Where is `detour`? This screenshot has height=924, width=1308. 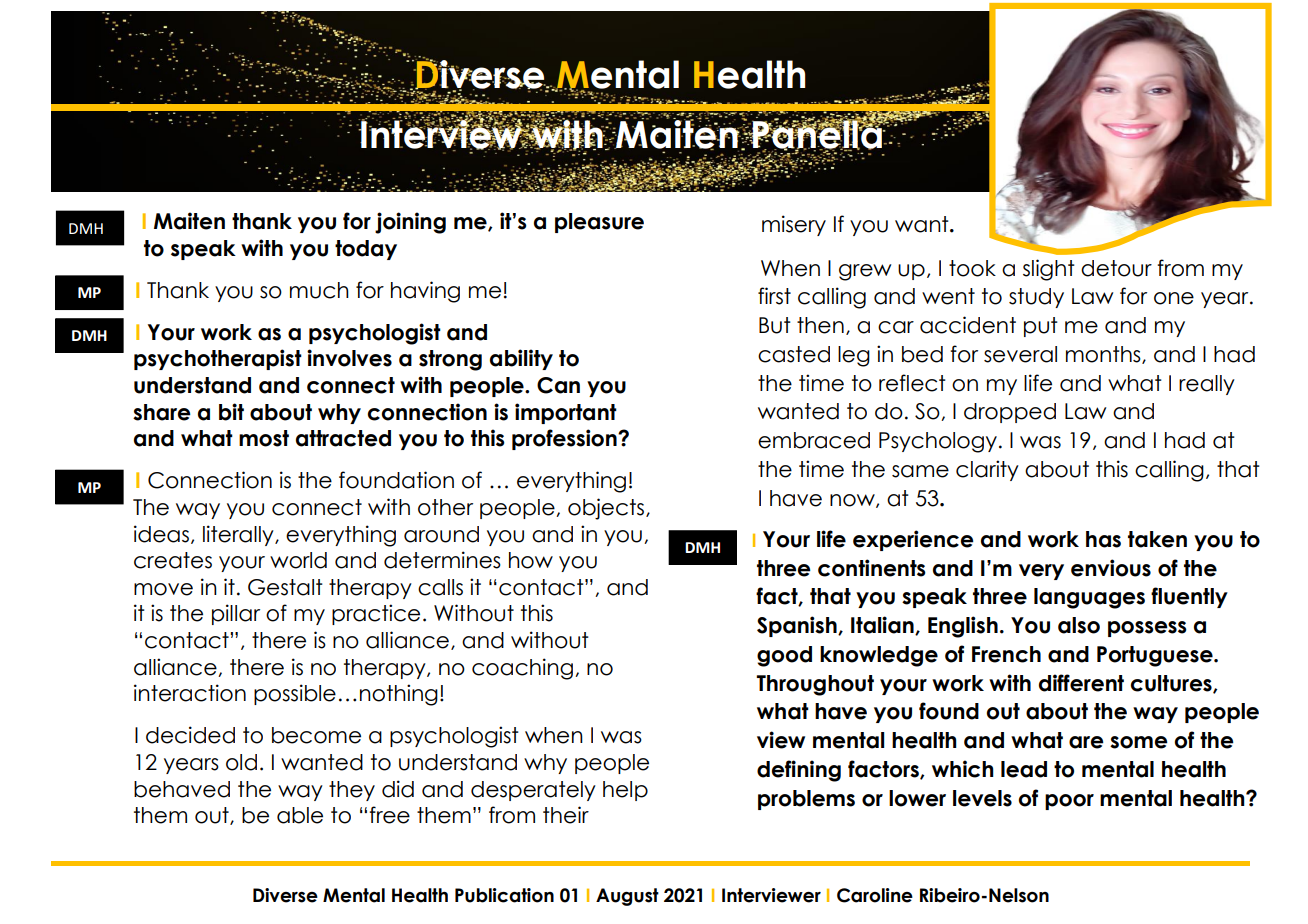 detour is located at coordinates (1116, 268).
